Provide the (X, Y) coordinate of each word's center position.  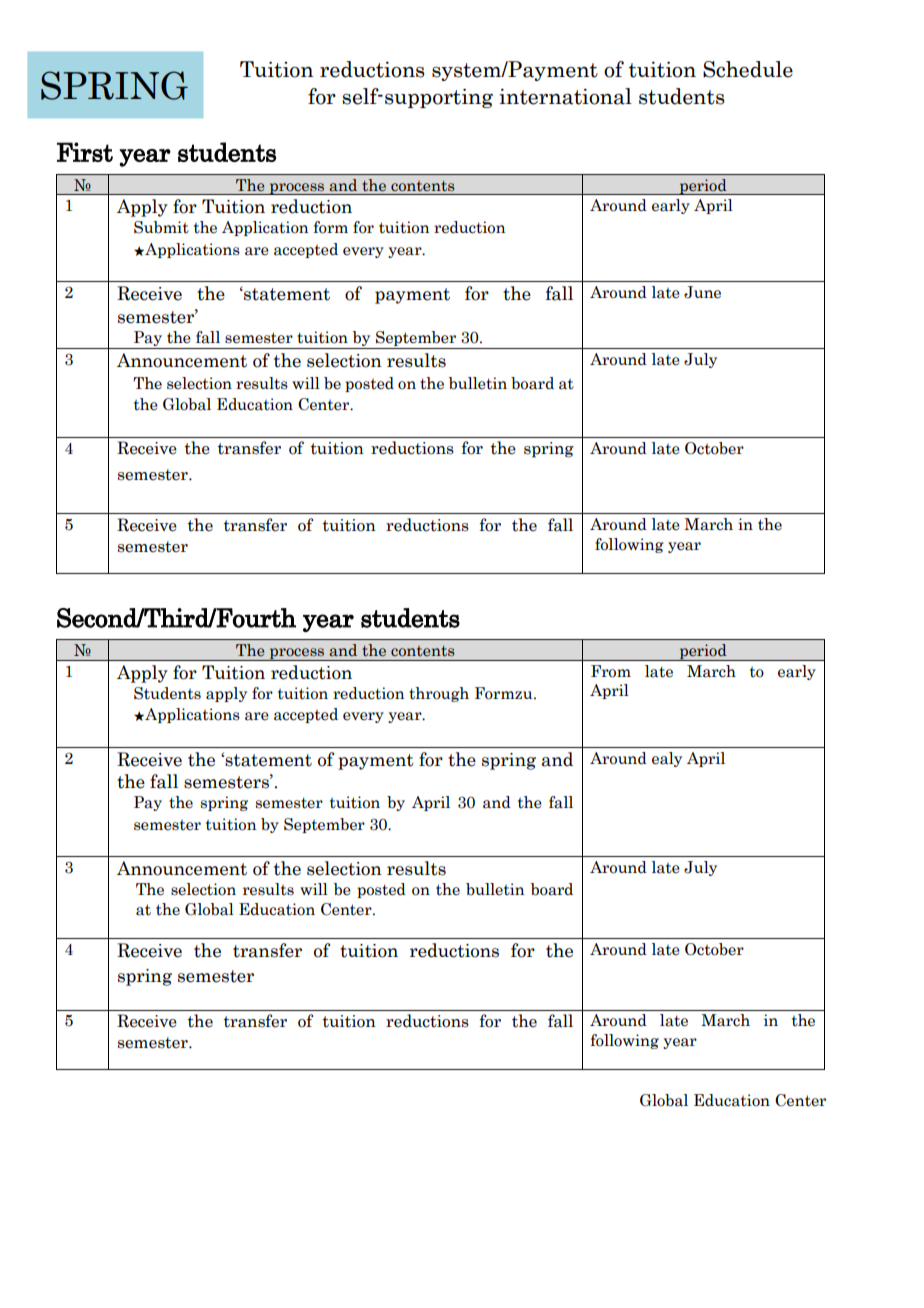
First (85, 152)
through (439, 694)
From (611, 671)
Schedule (748, 69)
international (565, 96)
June (702, 292)
